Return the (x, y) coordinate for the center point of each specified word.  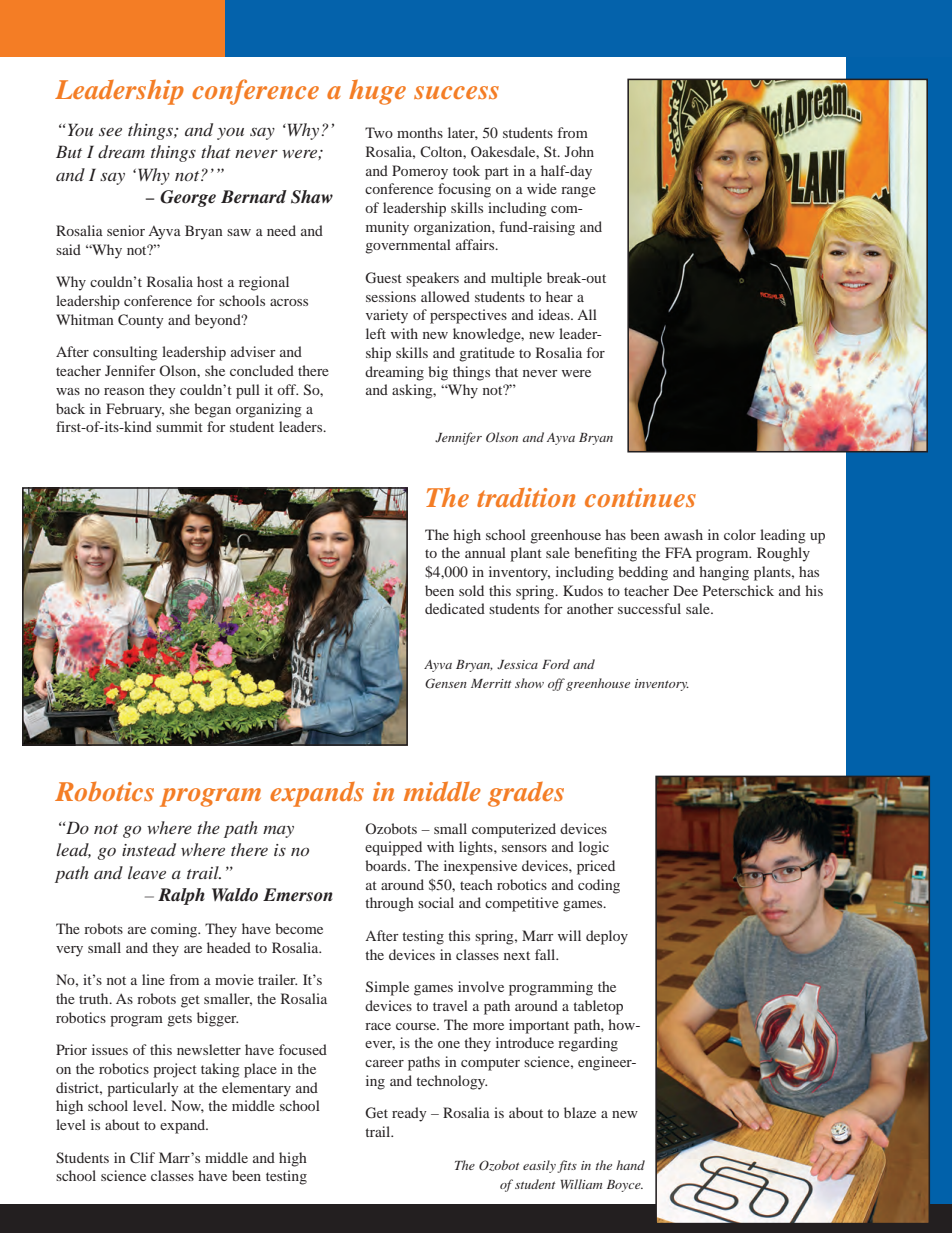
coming (175, 930)
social (436, 902)
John (579, 151)
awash (683, 534)
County (141, 321)
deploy (607, 937)
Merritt (491, 683)
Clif (142, 1157)
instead (149, 849)
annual (485, 552)
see (110, 132)
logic (594, 848)
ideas (555, 314)
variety (387, 316)
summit (179, 426)
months (420, 132)
